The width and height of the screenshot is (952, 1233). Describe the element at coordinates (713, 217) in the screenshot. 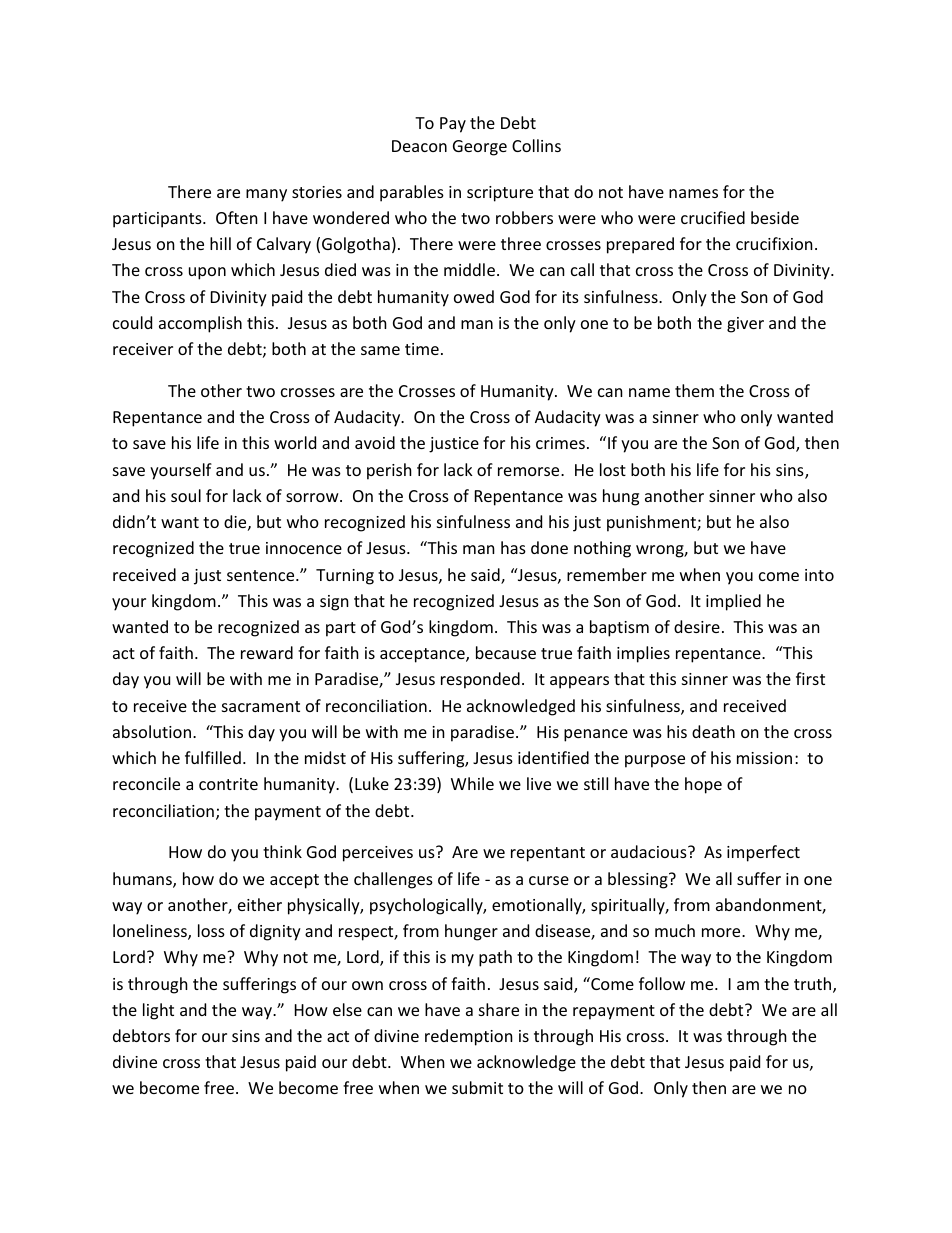

I see `crucified` at that location.
